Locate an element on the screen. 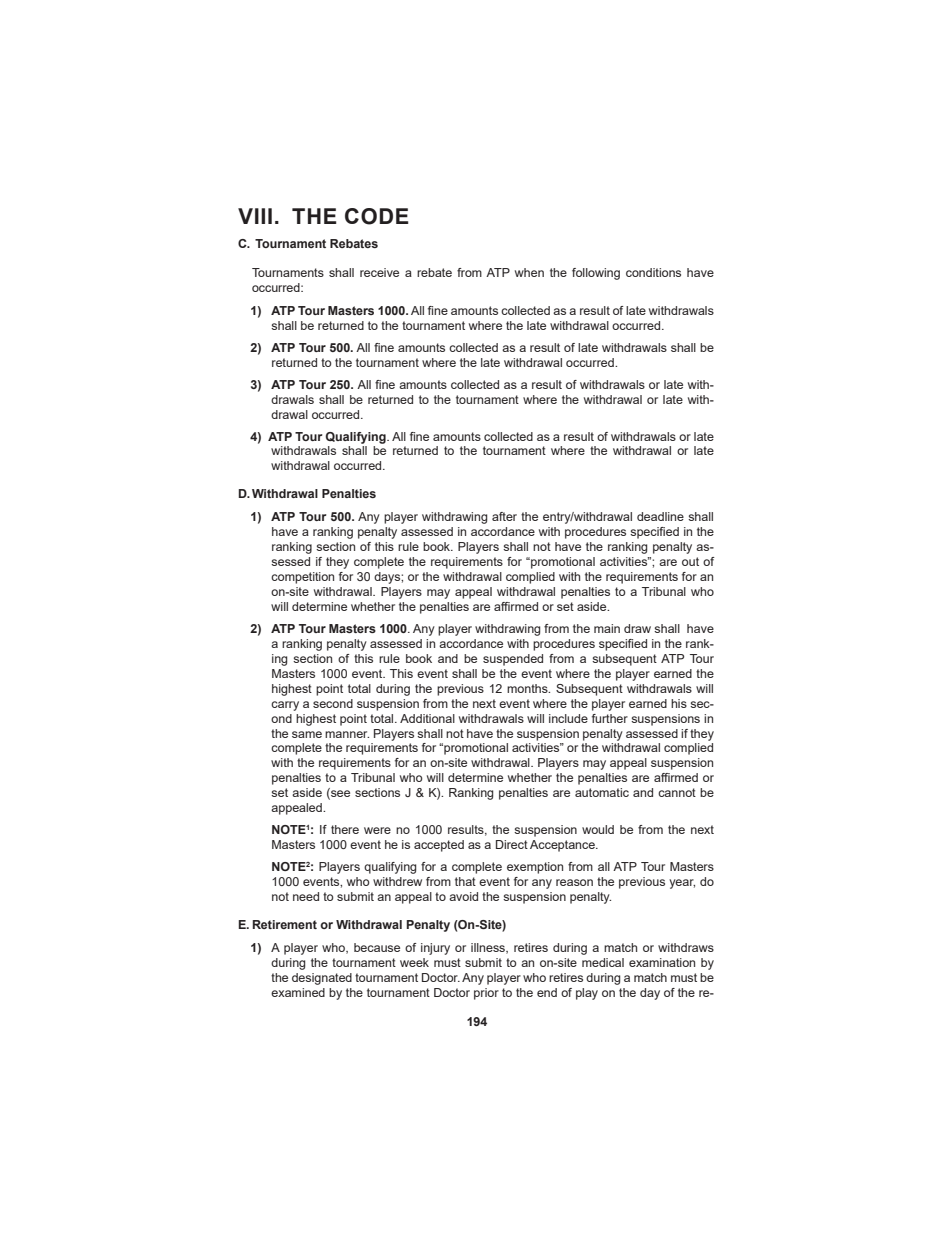 The width and height of the screenshot is (952, 1233). competition is located at coordinates (302, 578).
